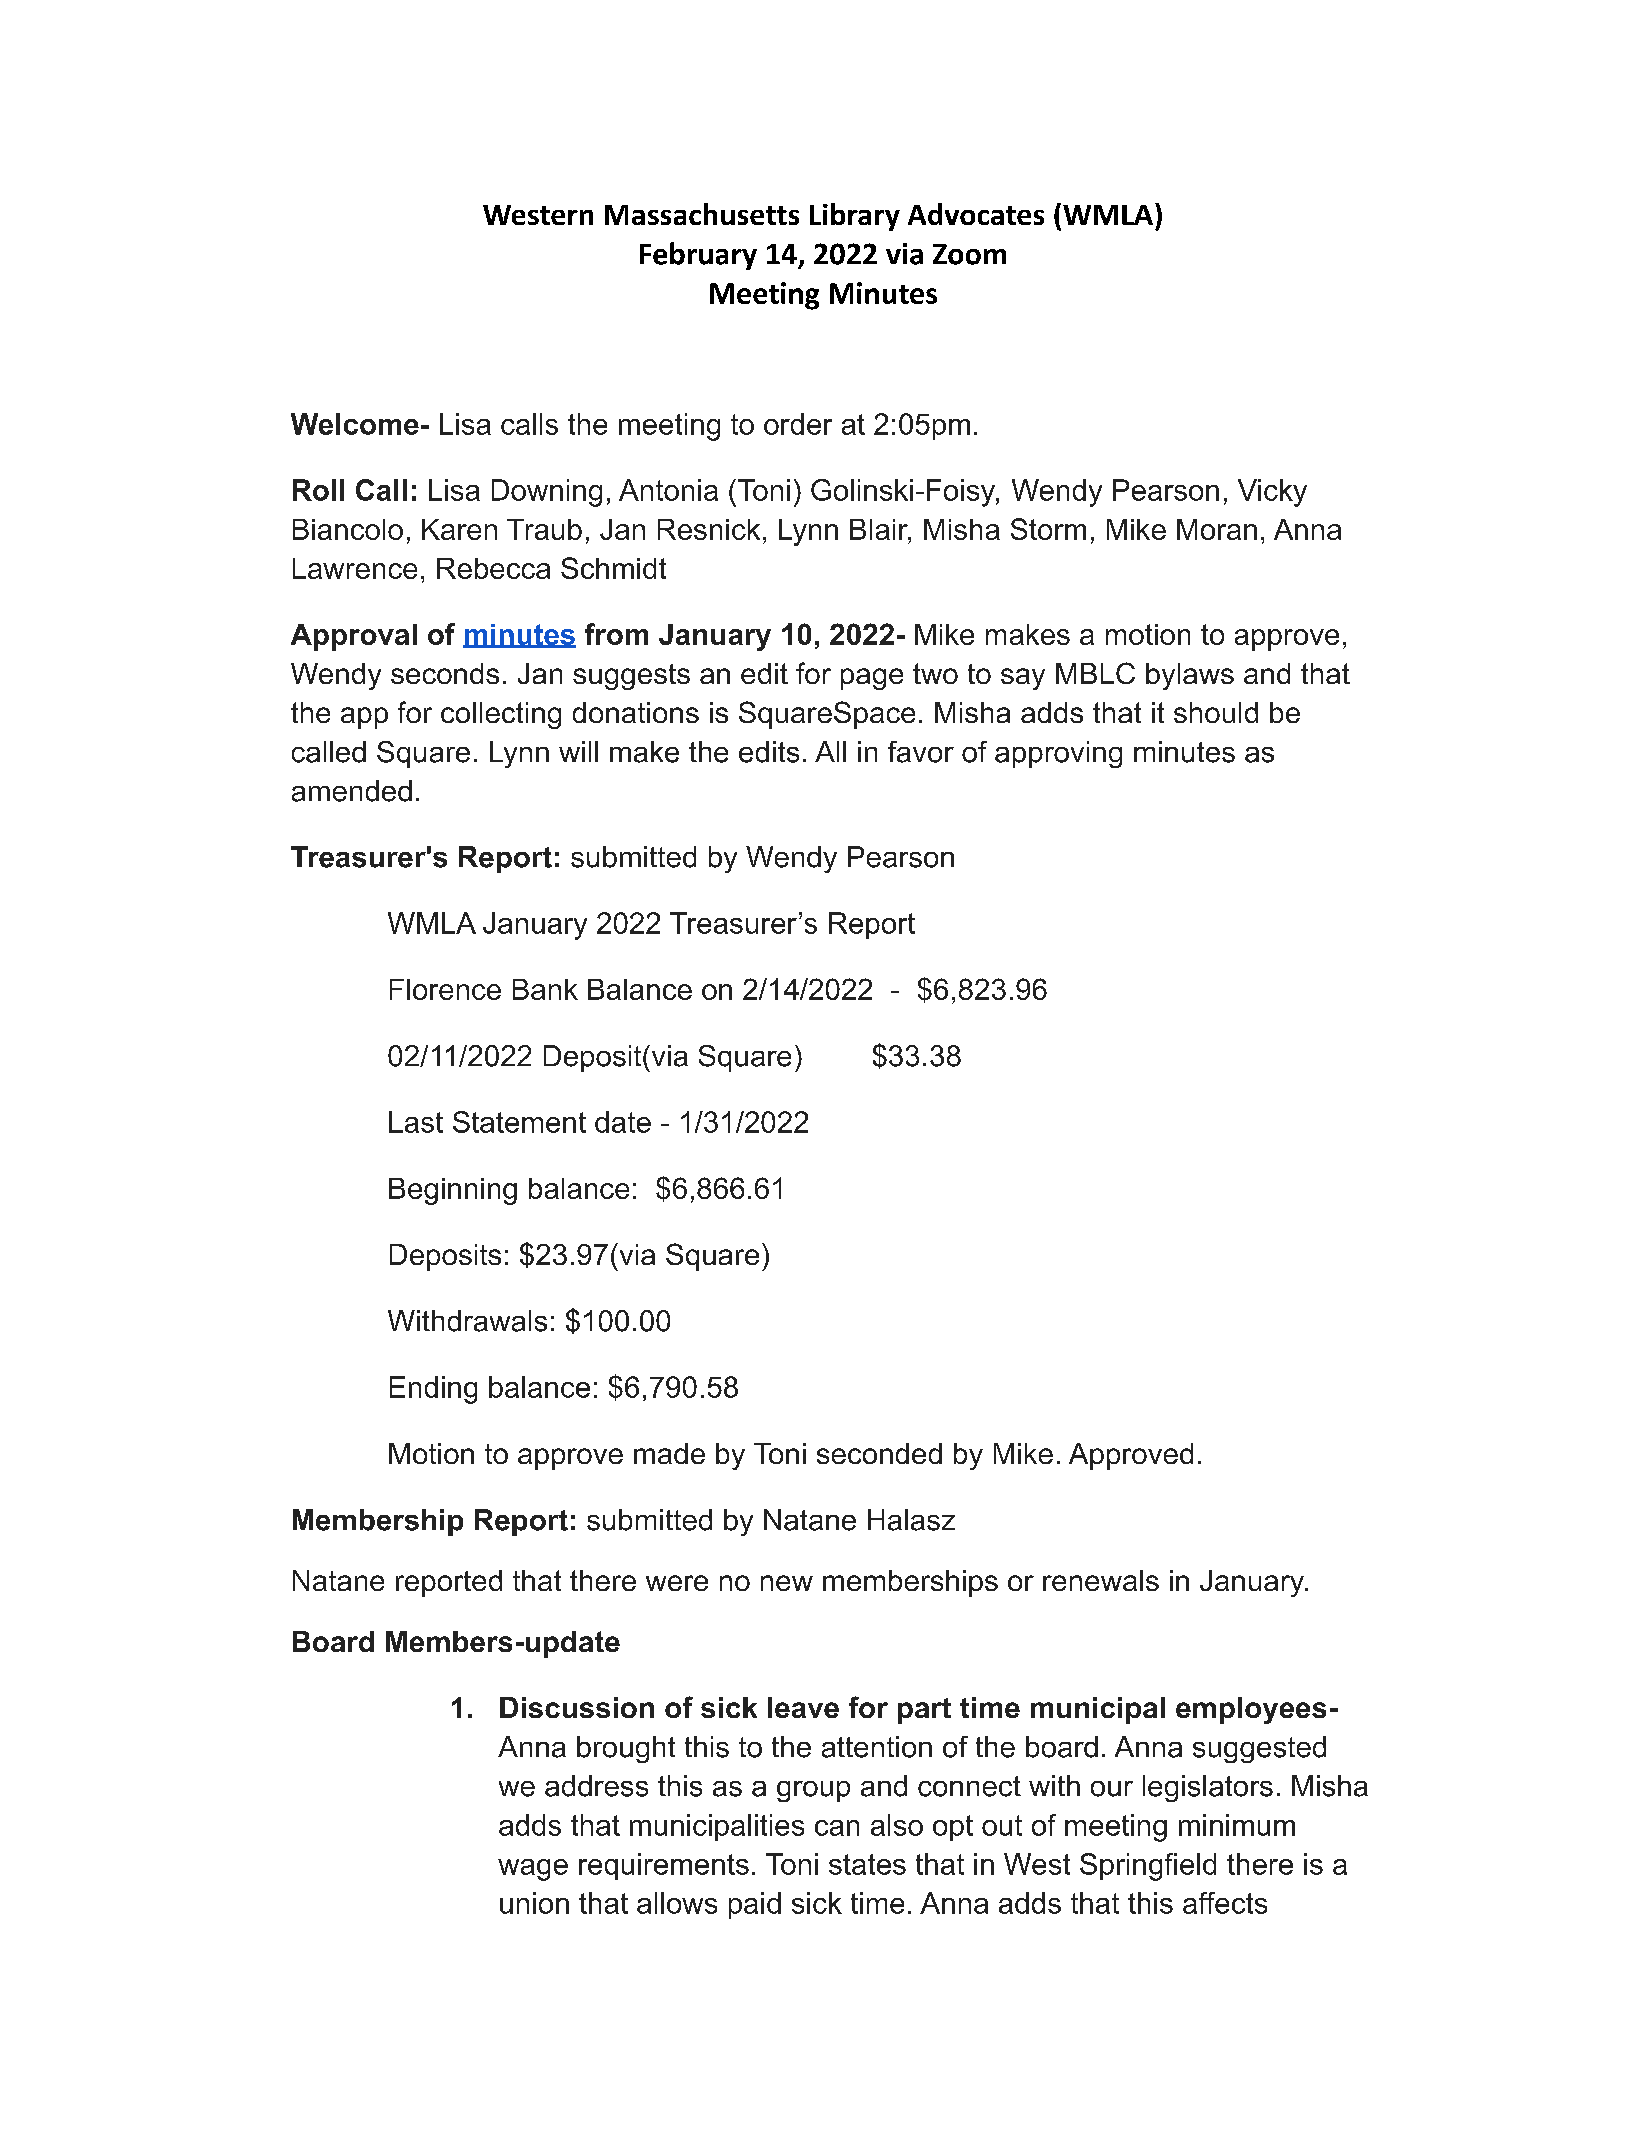 The height and width of the screenshot is (2130, 1646). I want to click on Zoom, so click(969, 254).
